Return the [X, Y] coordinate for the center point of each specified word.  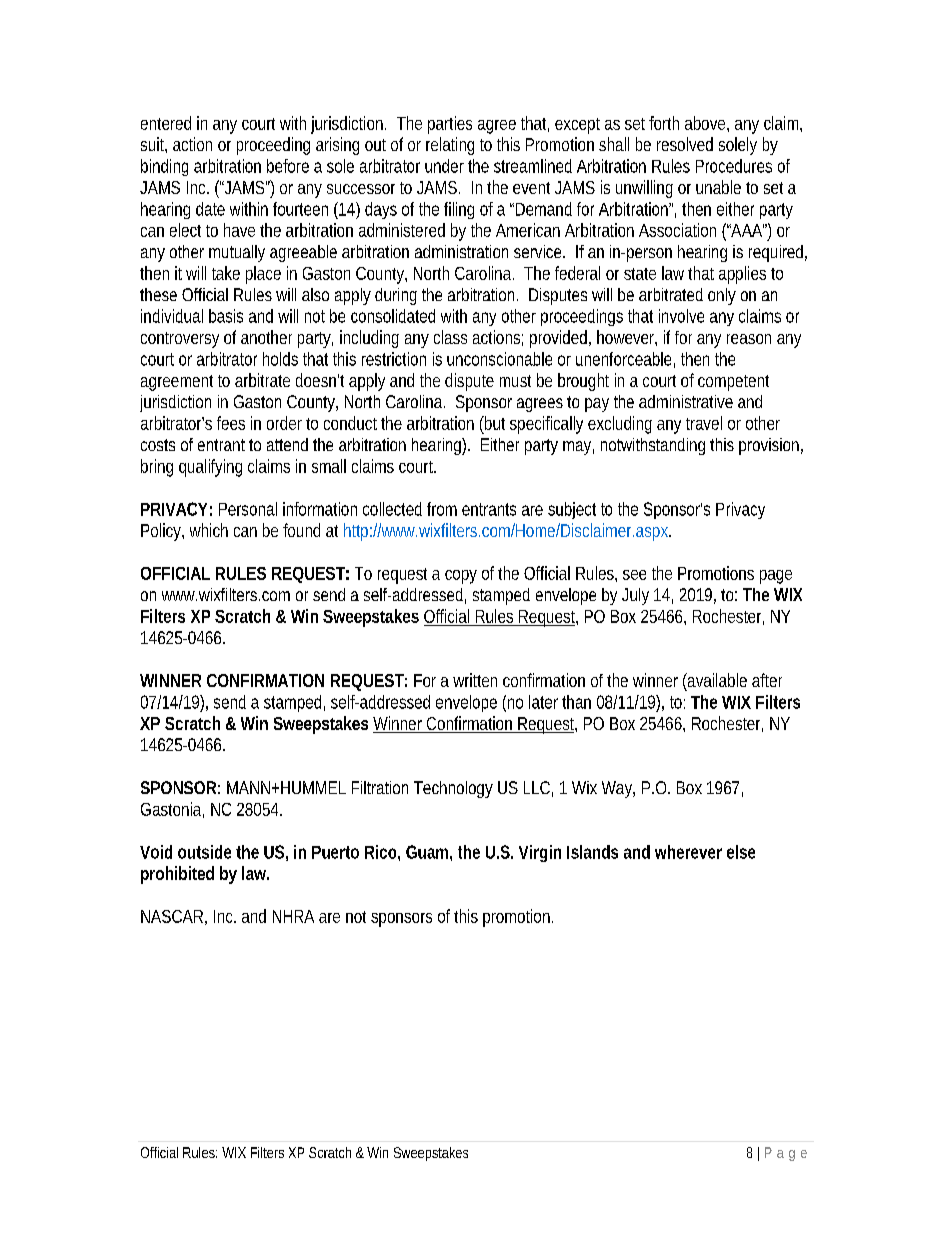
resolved [685, 144]
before [288, 166]
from [442, 509]
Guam [427, 852]
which [209, 530]
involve [681, 316]
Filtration [380, 787]
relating [450, 146]
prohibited [177, 875]
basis [226, 316]
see [634, 575]
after [767, 680]
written [475, 680]
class [450, 337]
